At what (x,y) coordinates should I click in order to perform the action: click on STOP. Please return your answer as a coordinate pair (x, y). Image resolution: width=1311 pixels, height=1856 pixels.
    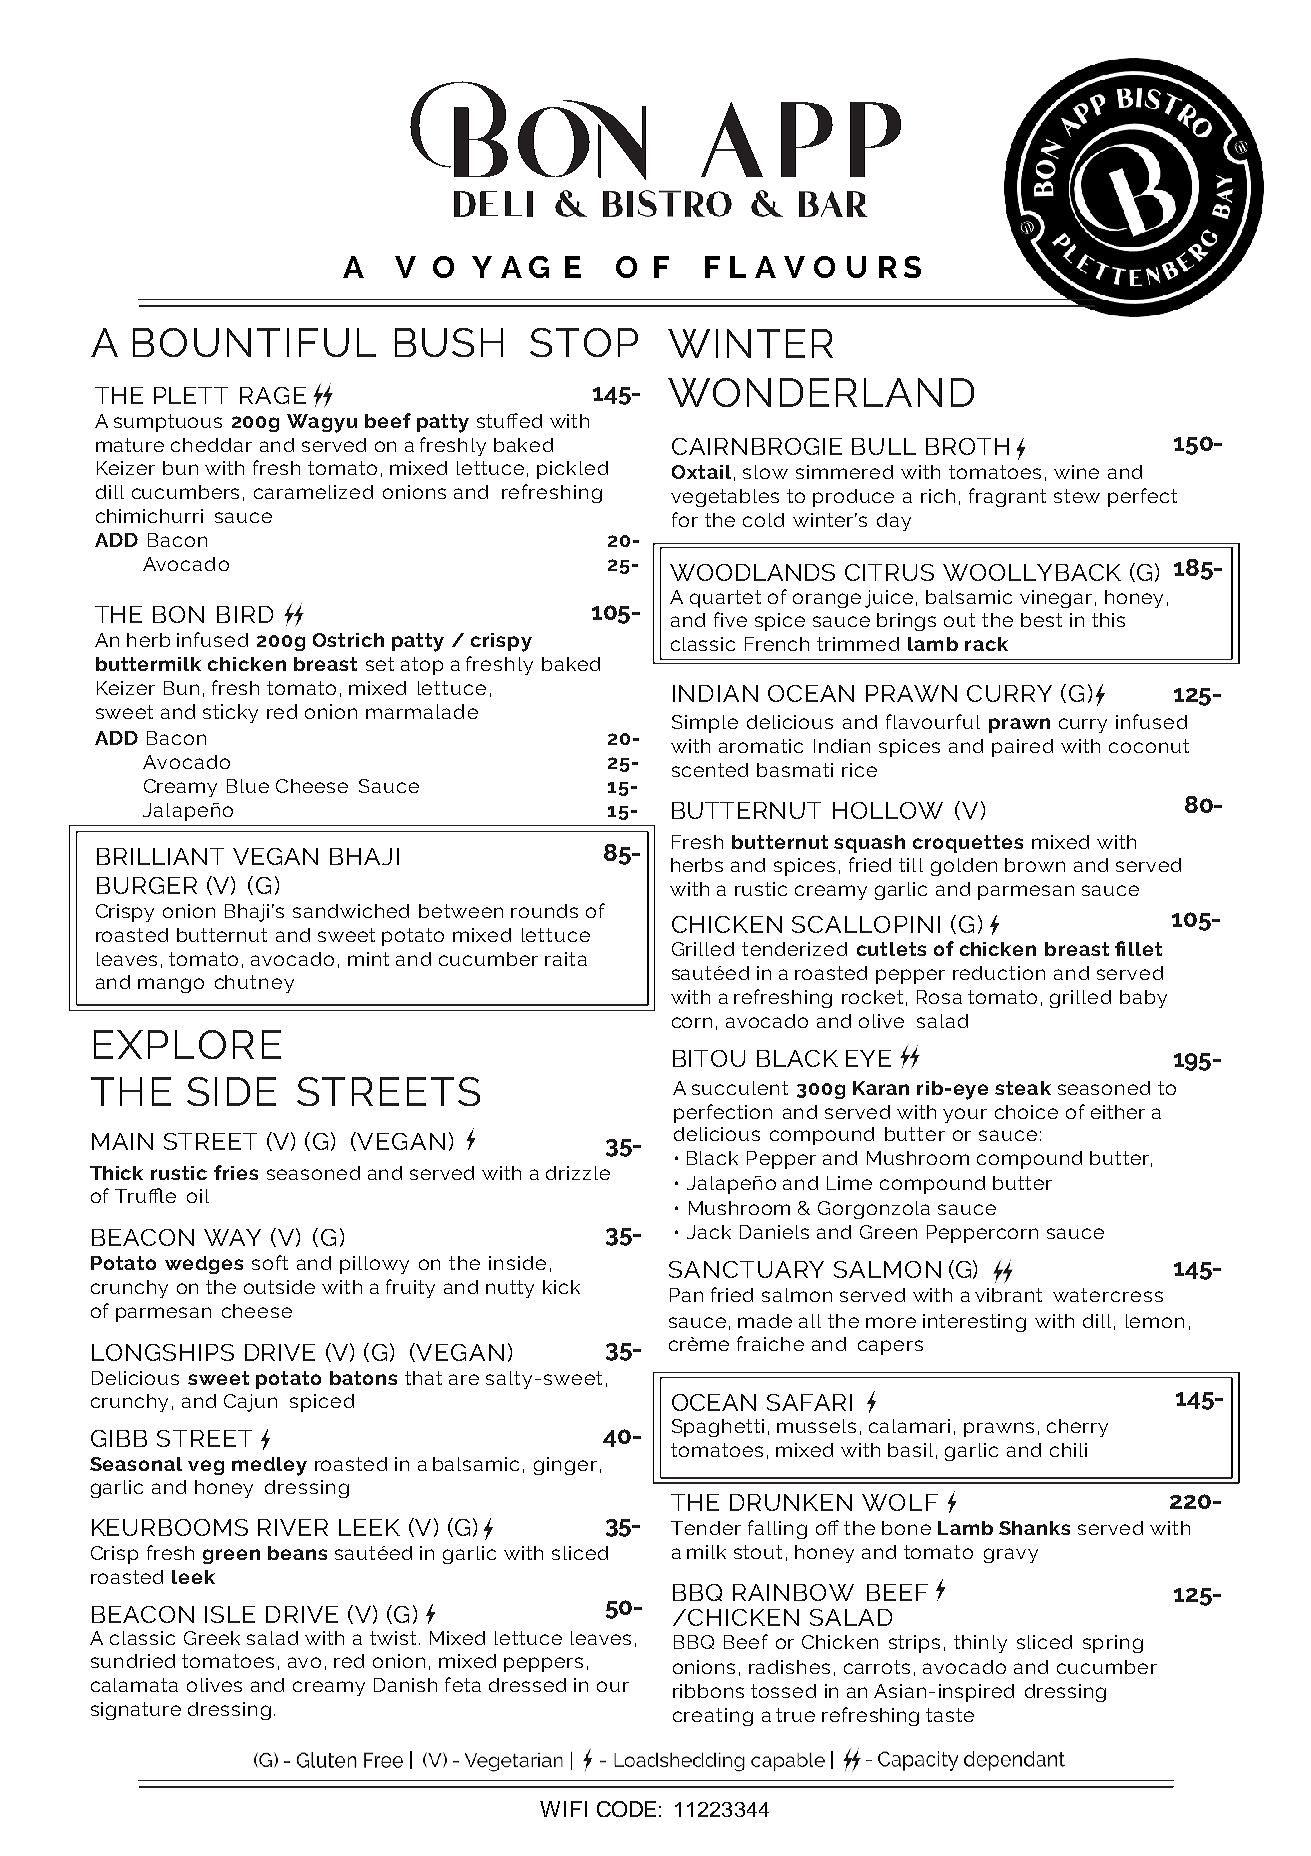
    Looking at the image, I should click on (584, 342).
